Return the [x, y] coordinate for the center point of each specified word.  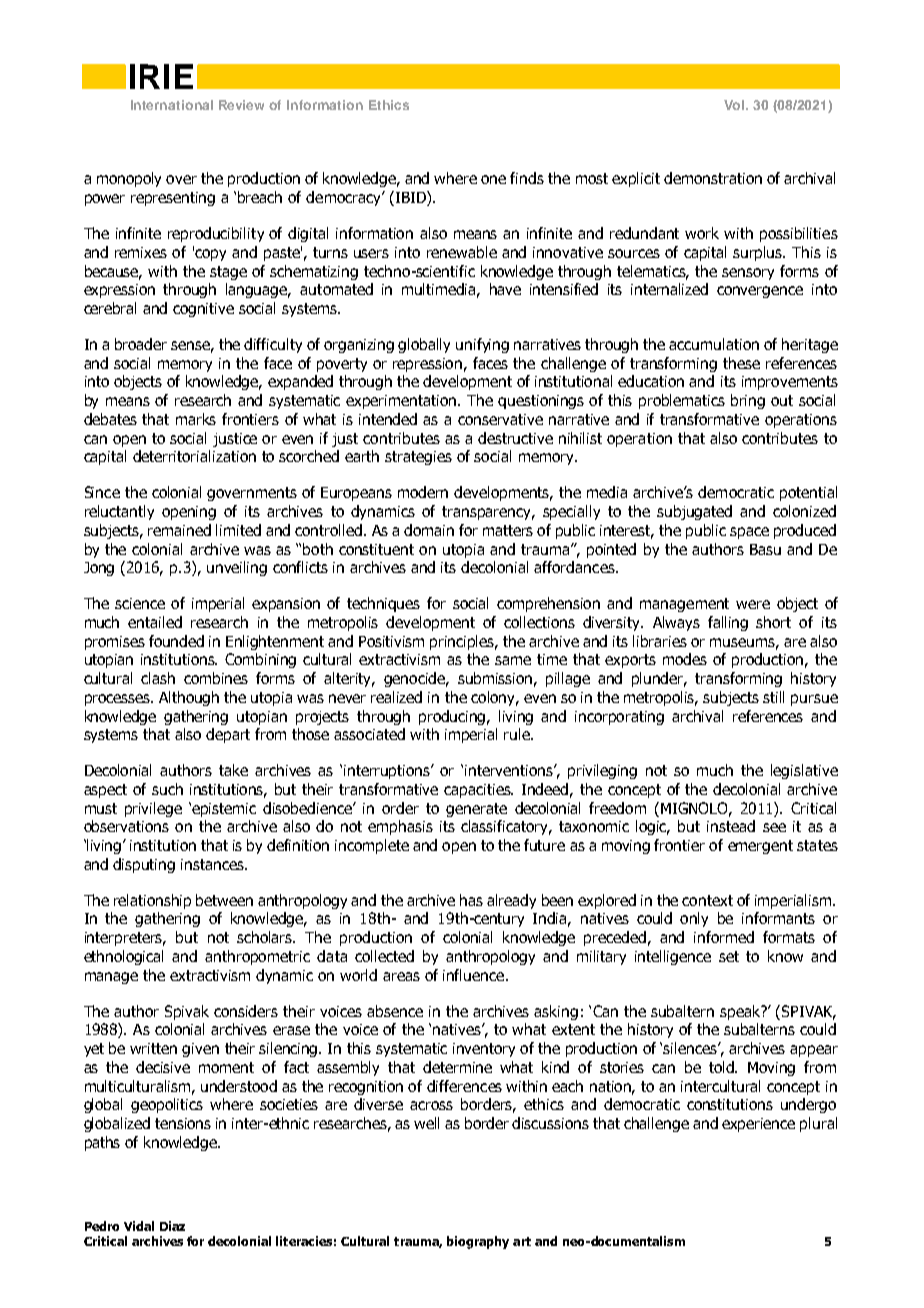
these [741, 363]
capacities [478, 791]
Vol [735, 105]
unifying [482, 345]
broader [141, 344]
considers [246, 1011]
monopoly [129, 179]
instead [731, 826]
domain [429, 530]
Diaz [172, 1226]
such [167, 789]
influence [475, 975]
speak [741, 1012]
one [493, 179]
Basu [765, 549]
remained [179, 530]
